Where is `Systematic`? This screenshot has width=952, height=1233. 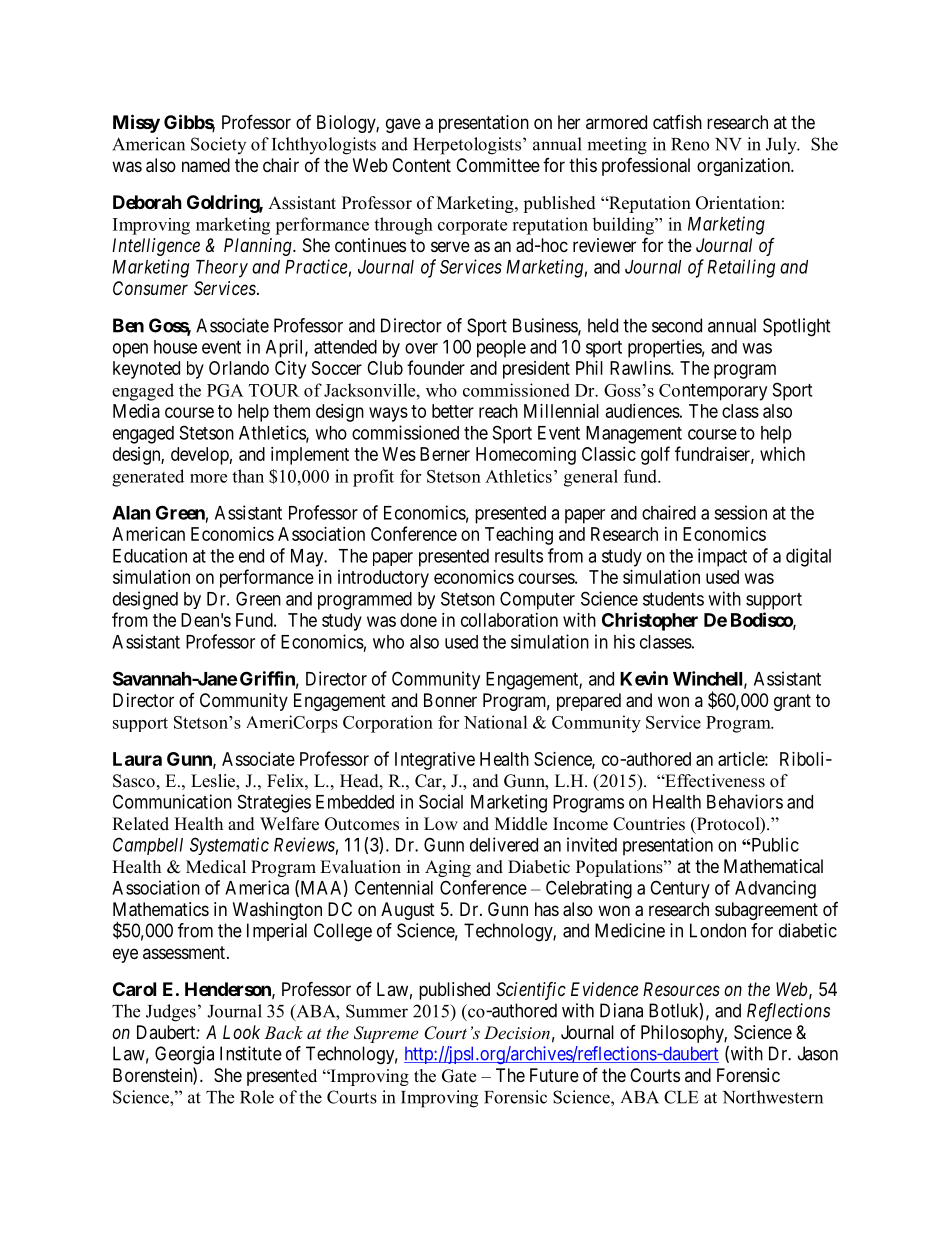 Systematic is located at coordinates (229, 846).
